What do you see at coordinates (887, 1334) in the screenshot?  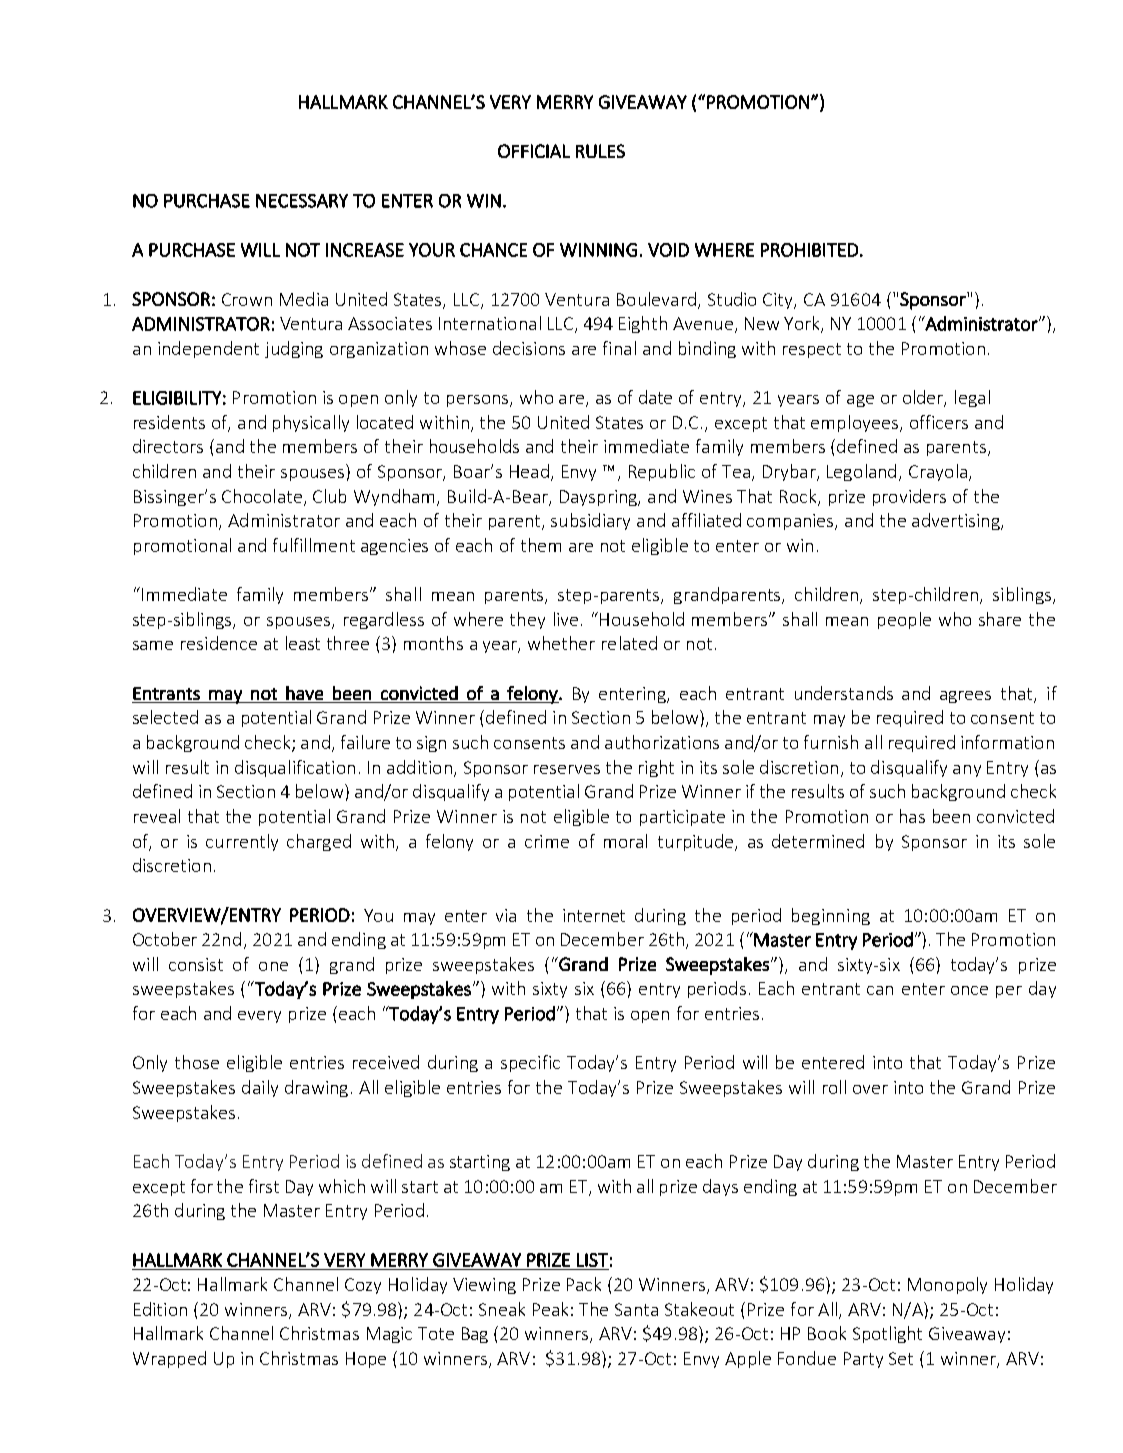 I see `Spotlight` at bounding box center [887, 1334].
